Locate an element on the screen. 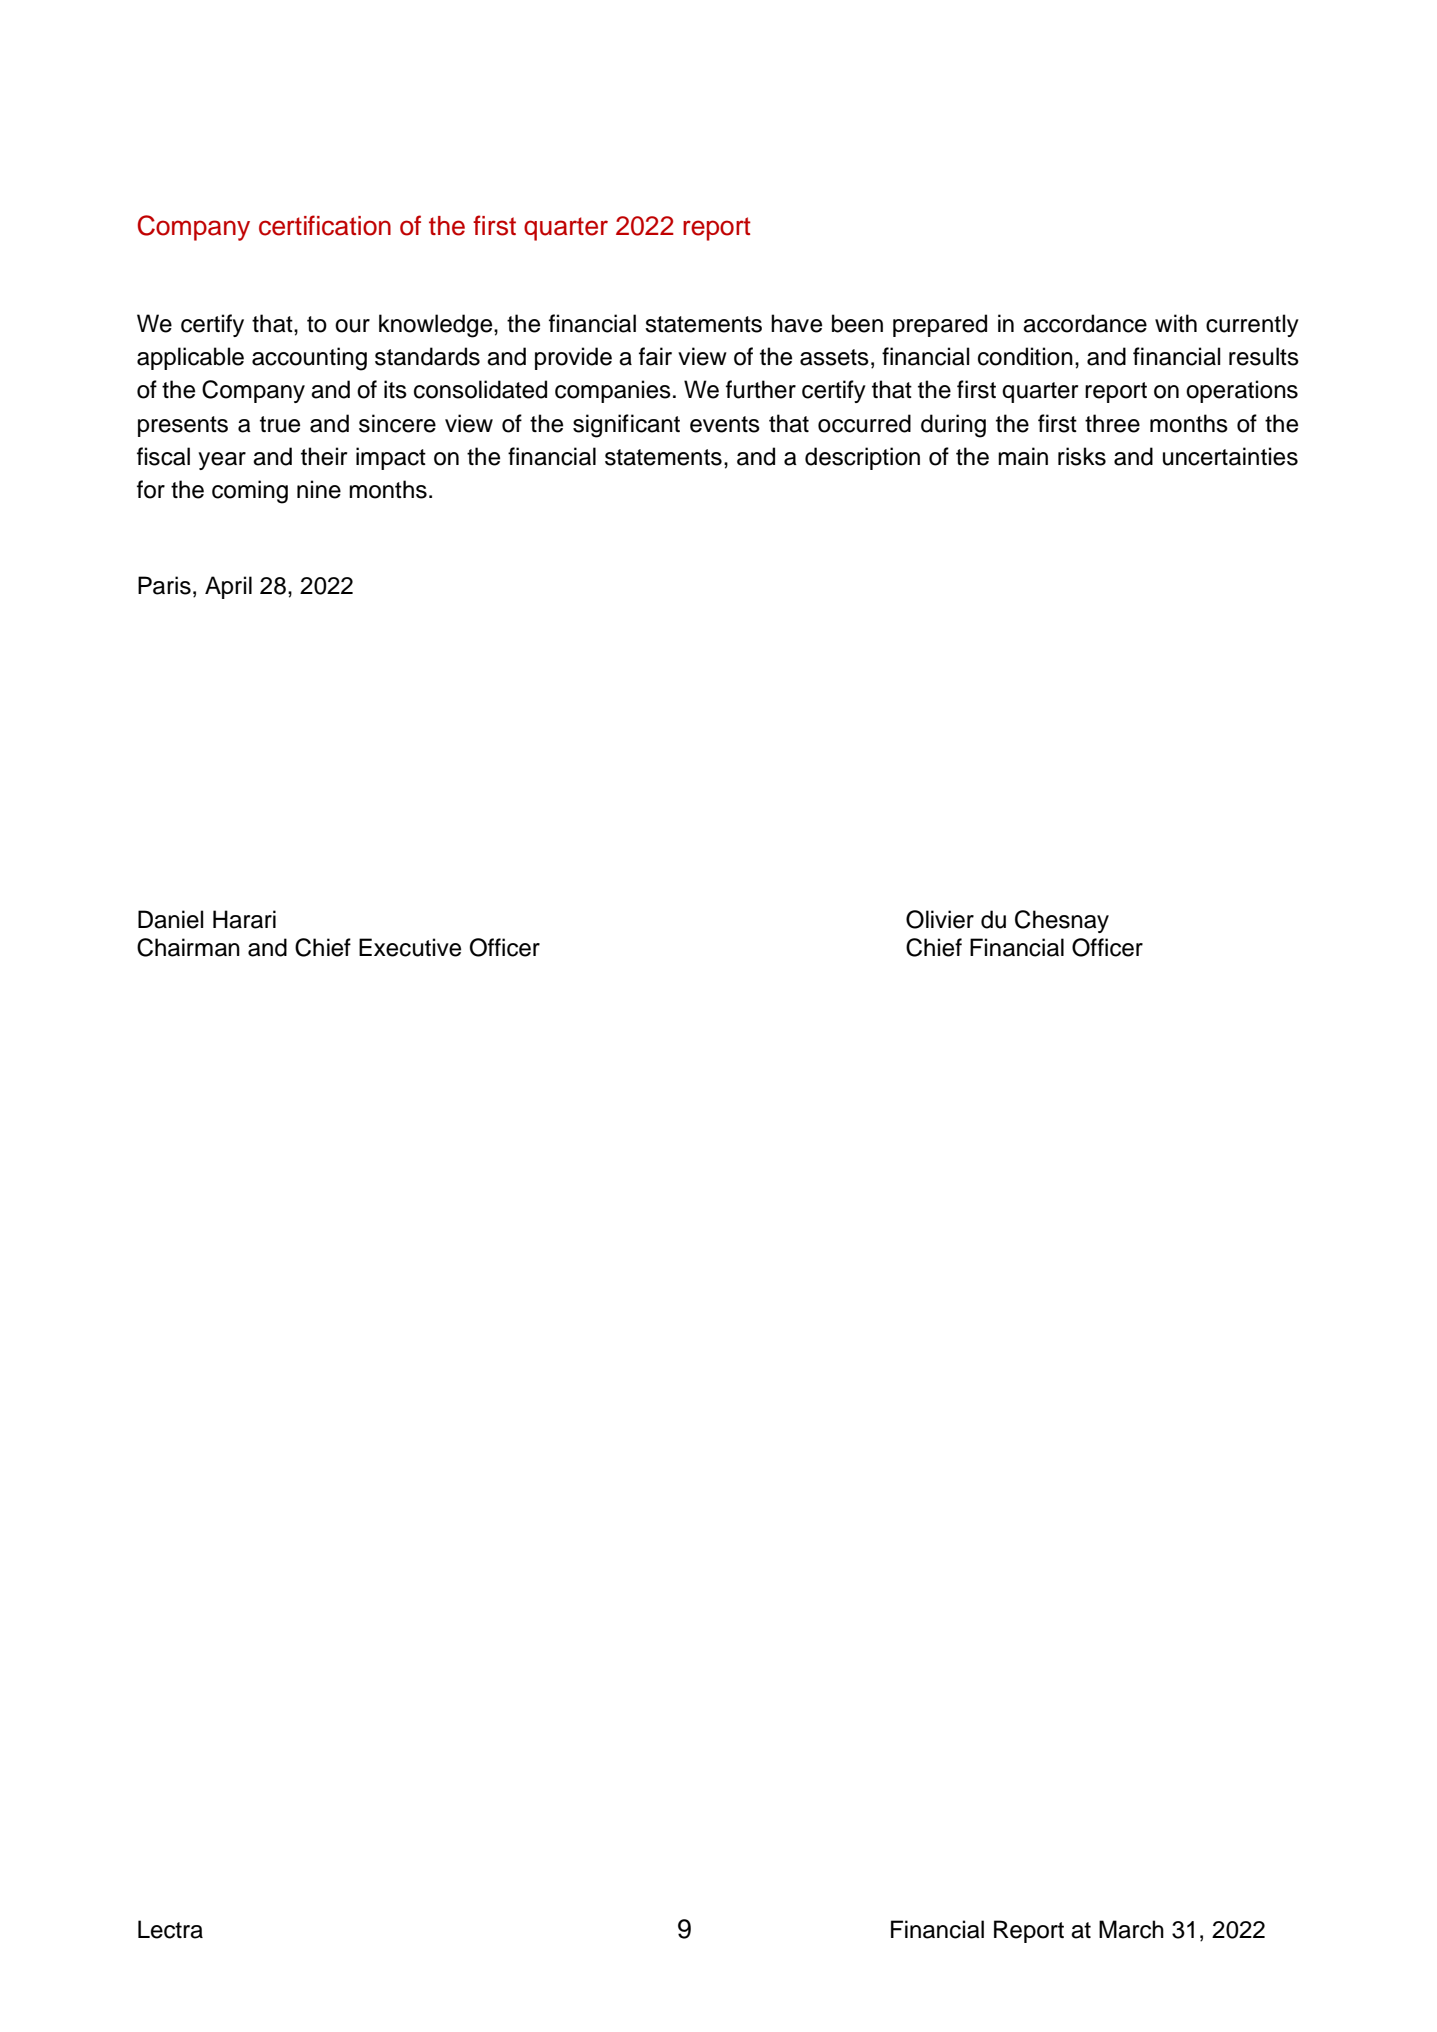 The image size is (1437, 2032). March is located at coordinates (1131, 1929).
